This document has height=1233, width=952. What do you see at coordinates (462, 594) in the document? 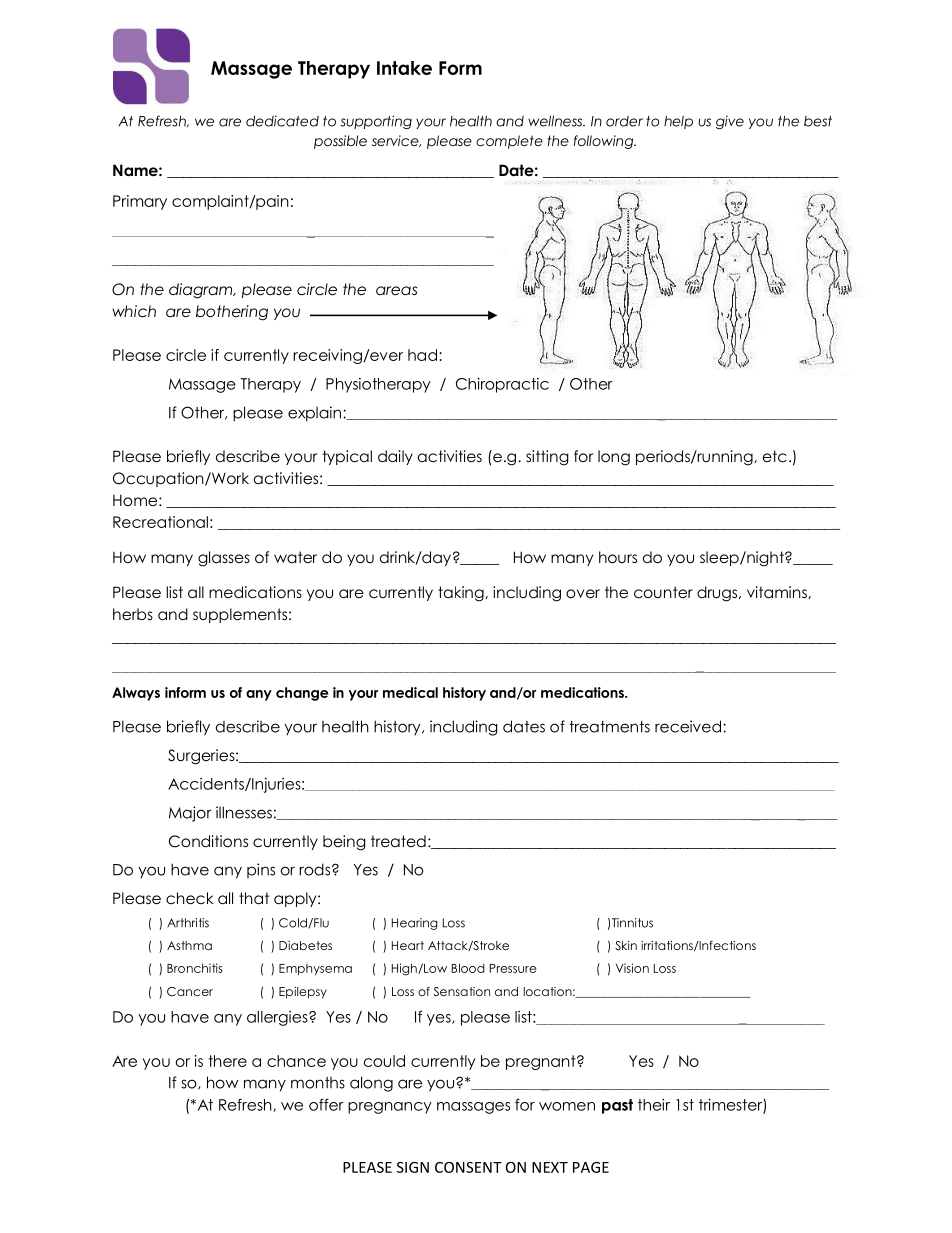
I see `taking` at bounding box center [462, 594].
